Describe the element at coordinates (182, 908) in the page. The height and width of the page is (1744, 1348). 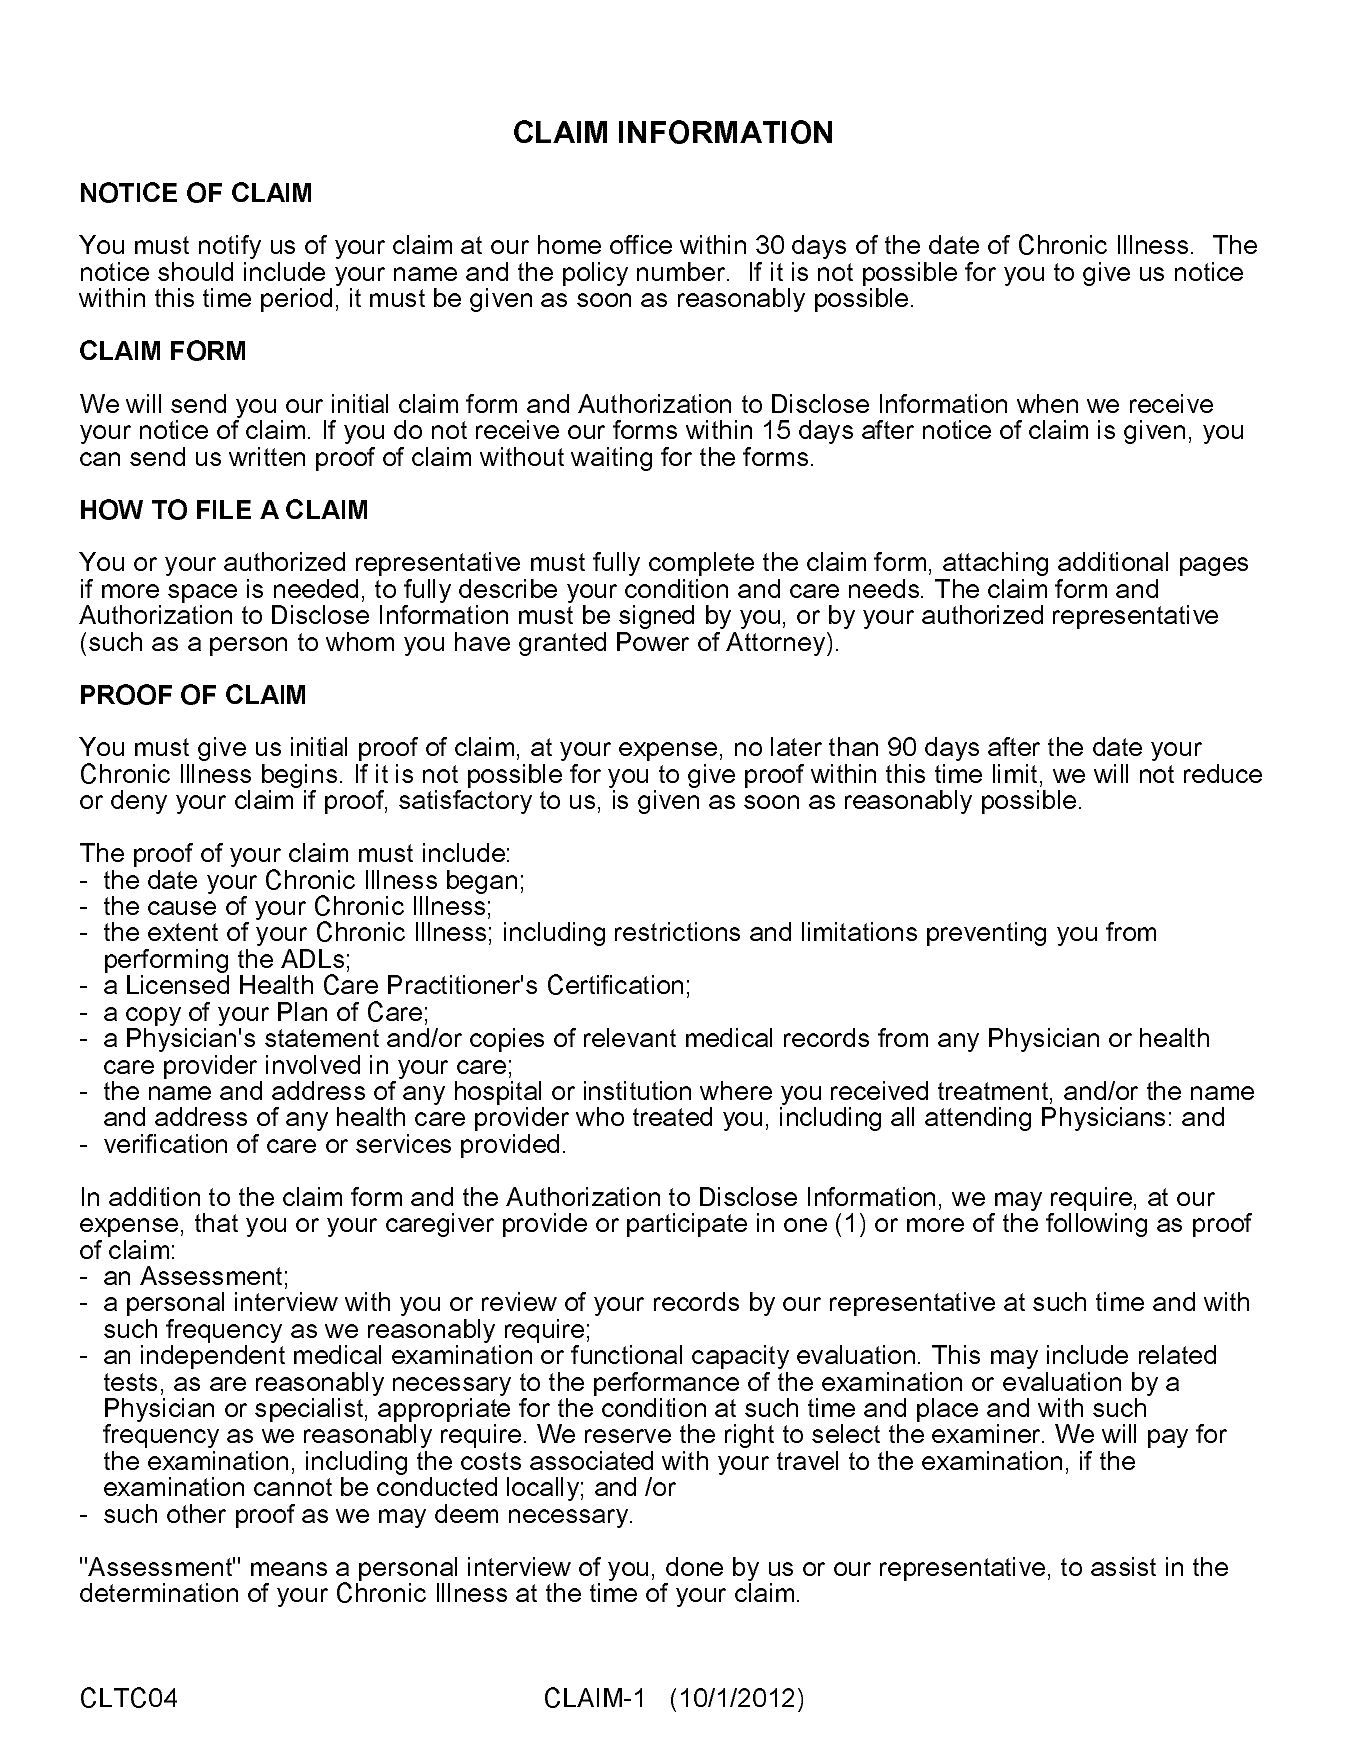
I see `cause` at that location.
